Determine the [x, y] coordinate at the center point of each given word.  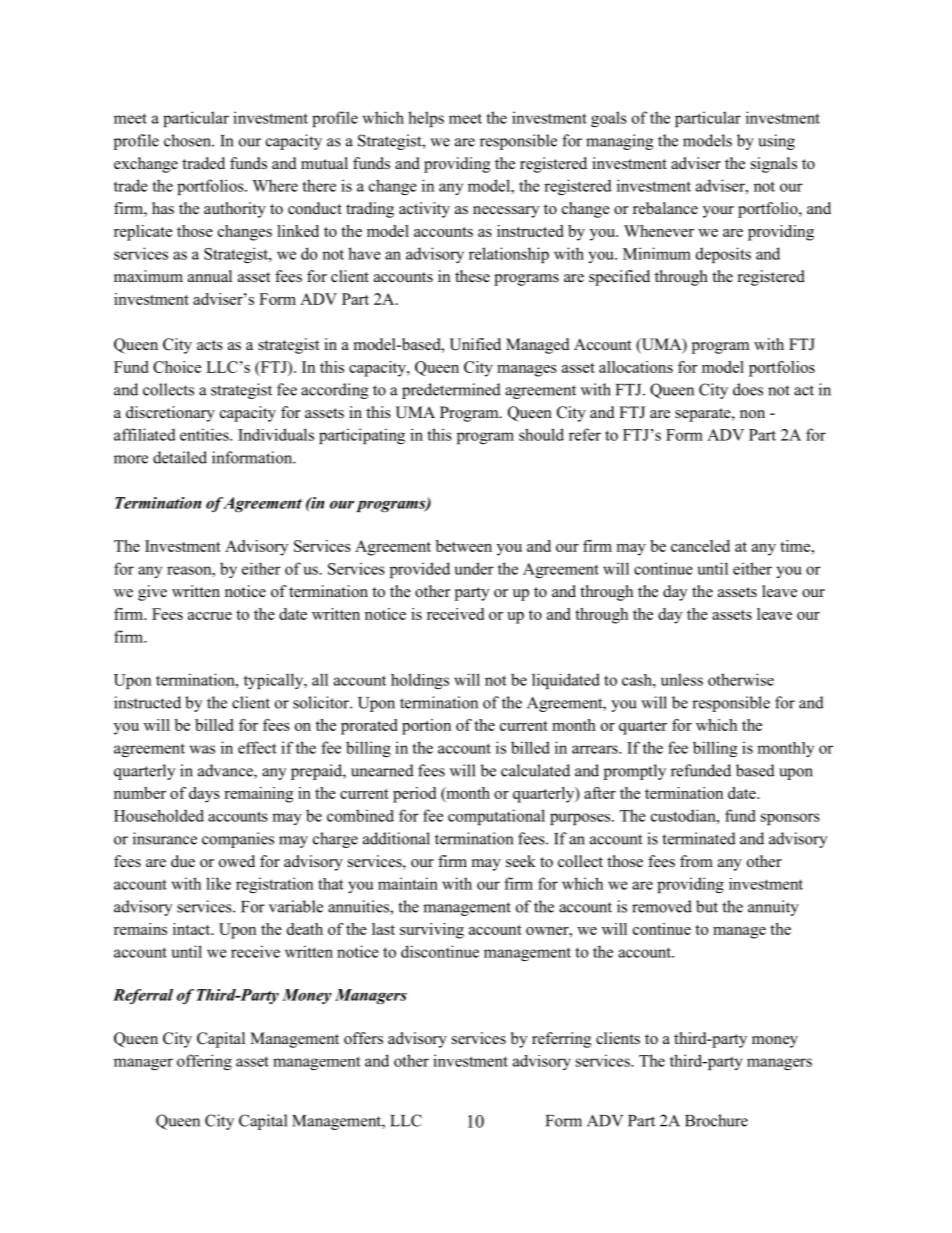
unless [682, 679]
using [776, 142]
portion [426, 727]
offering [204, 1062]
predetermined [451, 391]
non [752, 414]
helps [426, 119]
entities [205, 434]
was [202, 749]
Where [275, 185]
